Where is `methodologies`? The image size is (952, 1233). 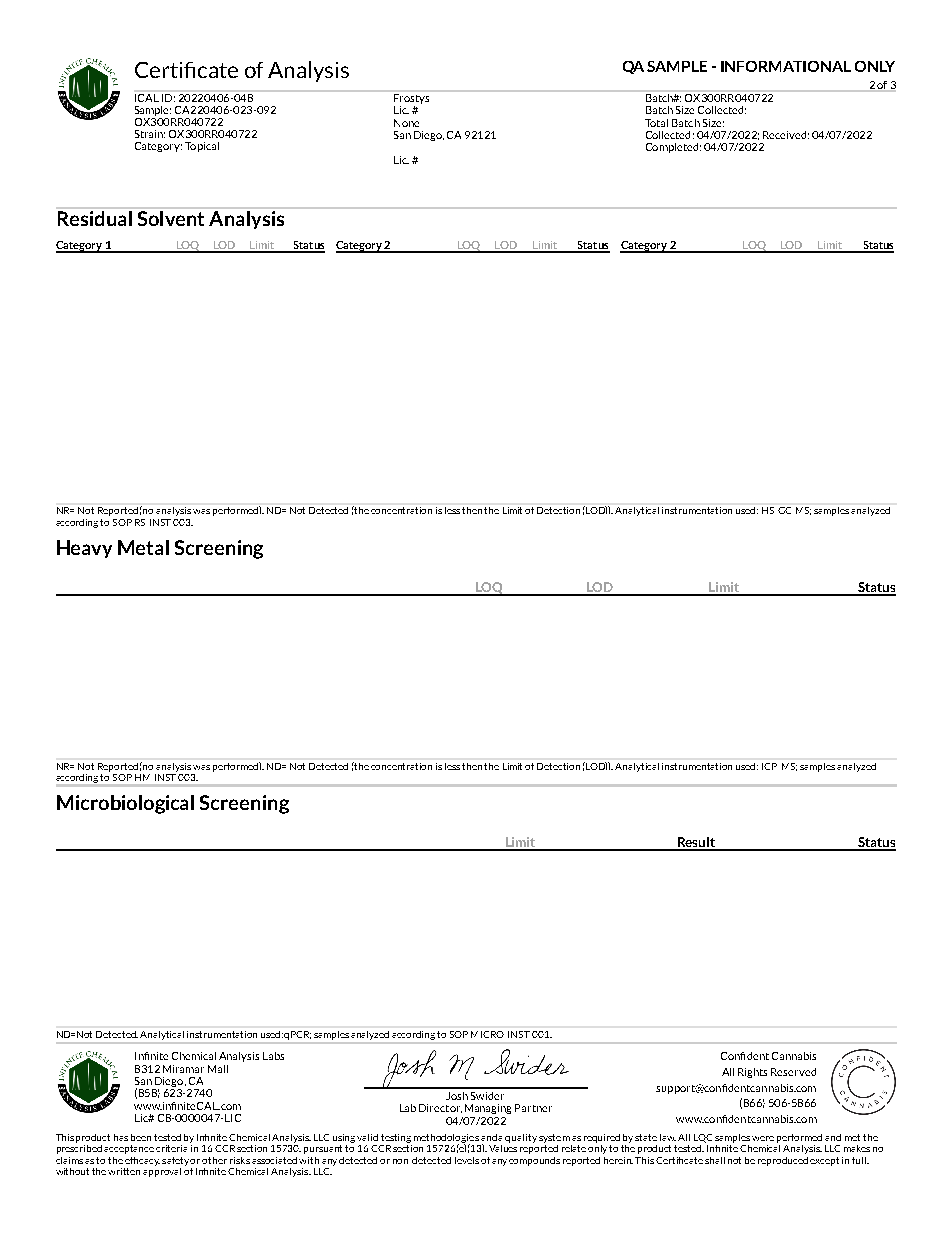
methodologies is located at coordinates (446, 1139).
